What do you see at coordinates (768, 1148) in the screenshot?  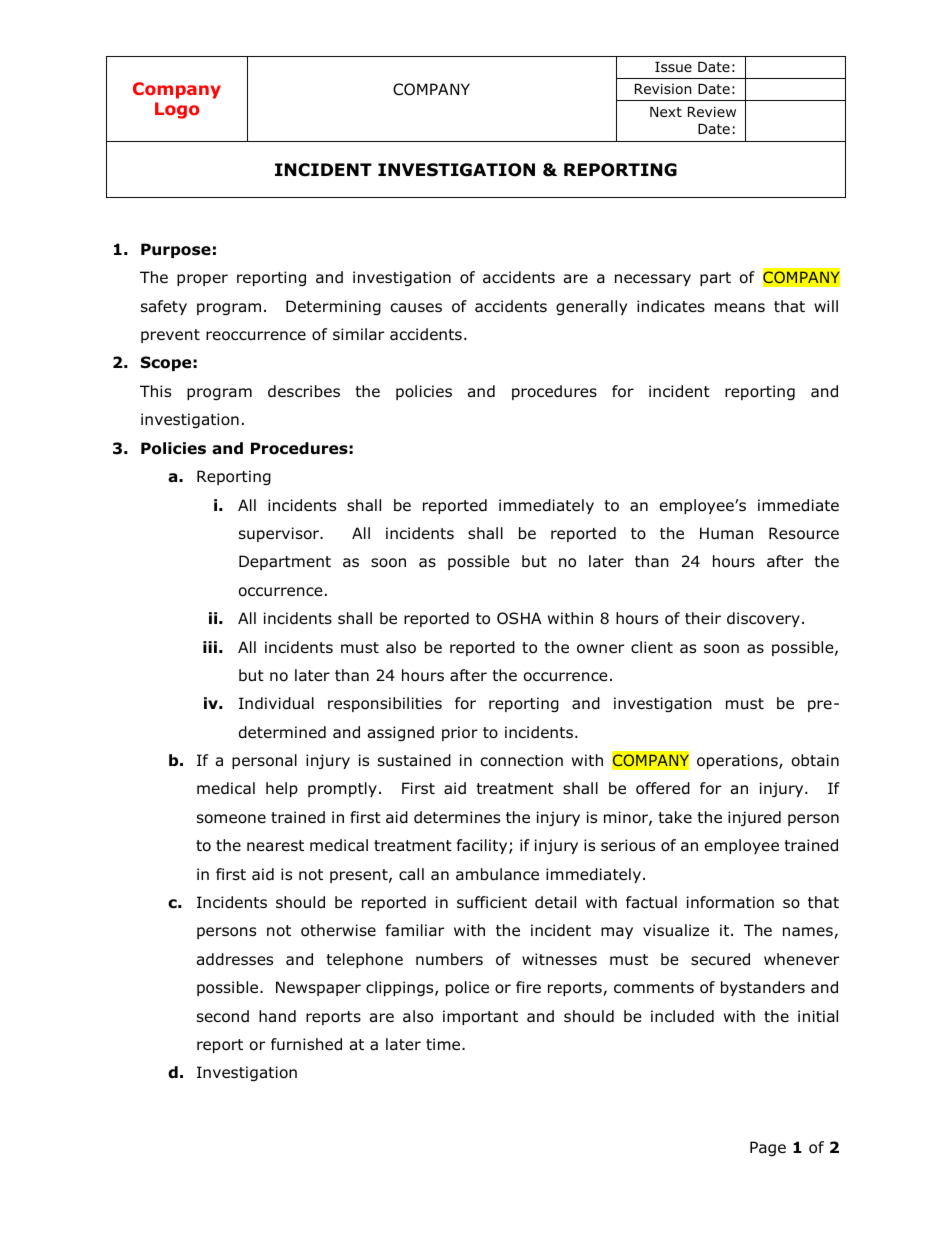 I see `Page` at bounding box center [768, 1148].
